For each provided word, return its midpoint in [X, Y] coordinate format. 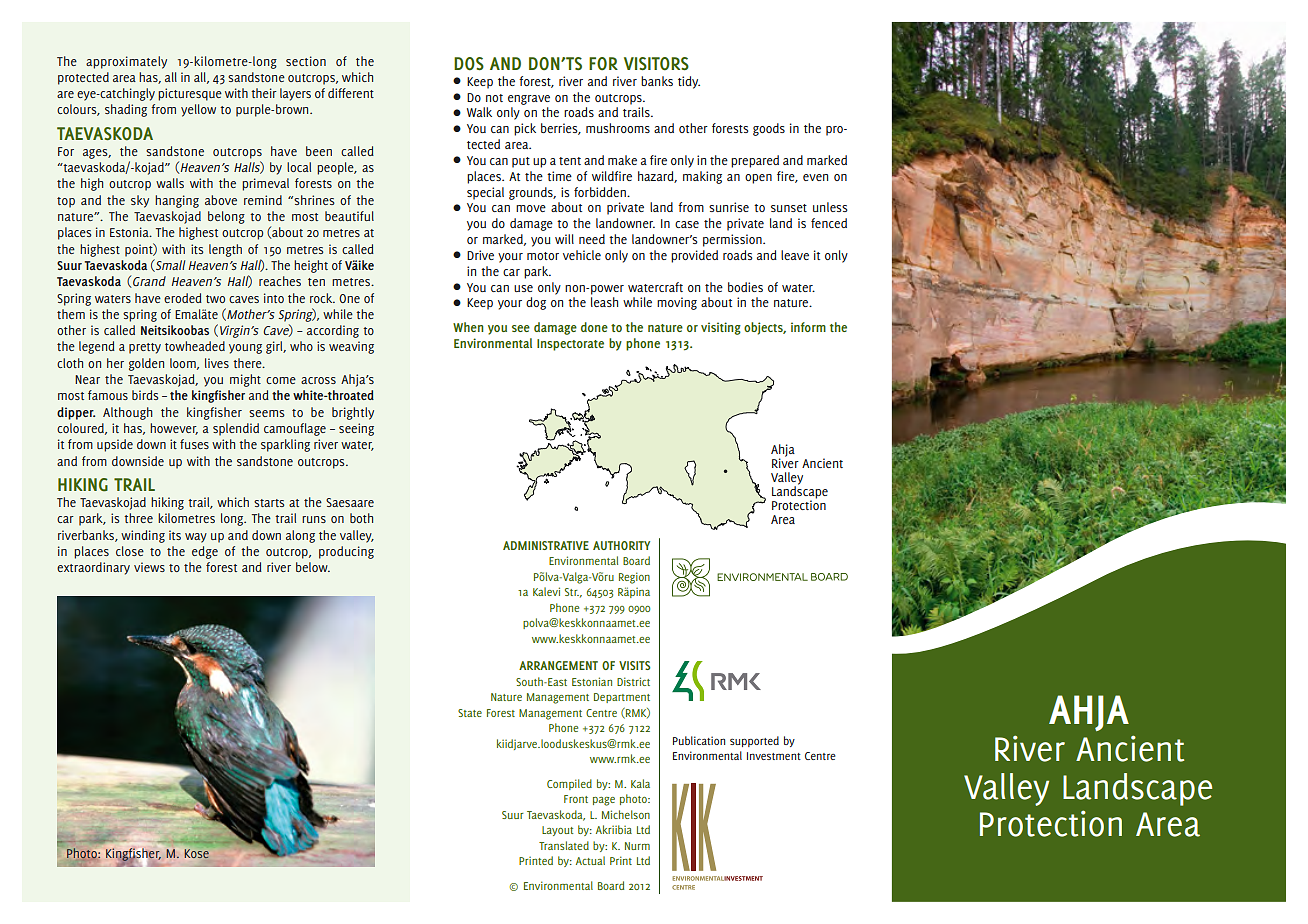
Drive [480, 255]
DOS [469, 64]
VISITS [634, 665]
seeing [356, 429]
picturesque [190, 94]
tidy [689, 82]
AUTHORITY [621, 545]
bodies [745, 287]
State [470, 713]
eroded [183, 298]
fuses [194, 444]
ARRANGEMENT [558, 665]
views [149, 567]
